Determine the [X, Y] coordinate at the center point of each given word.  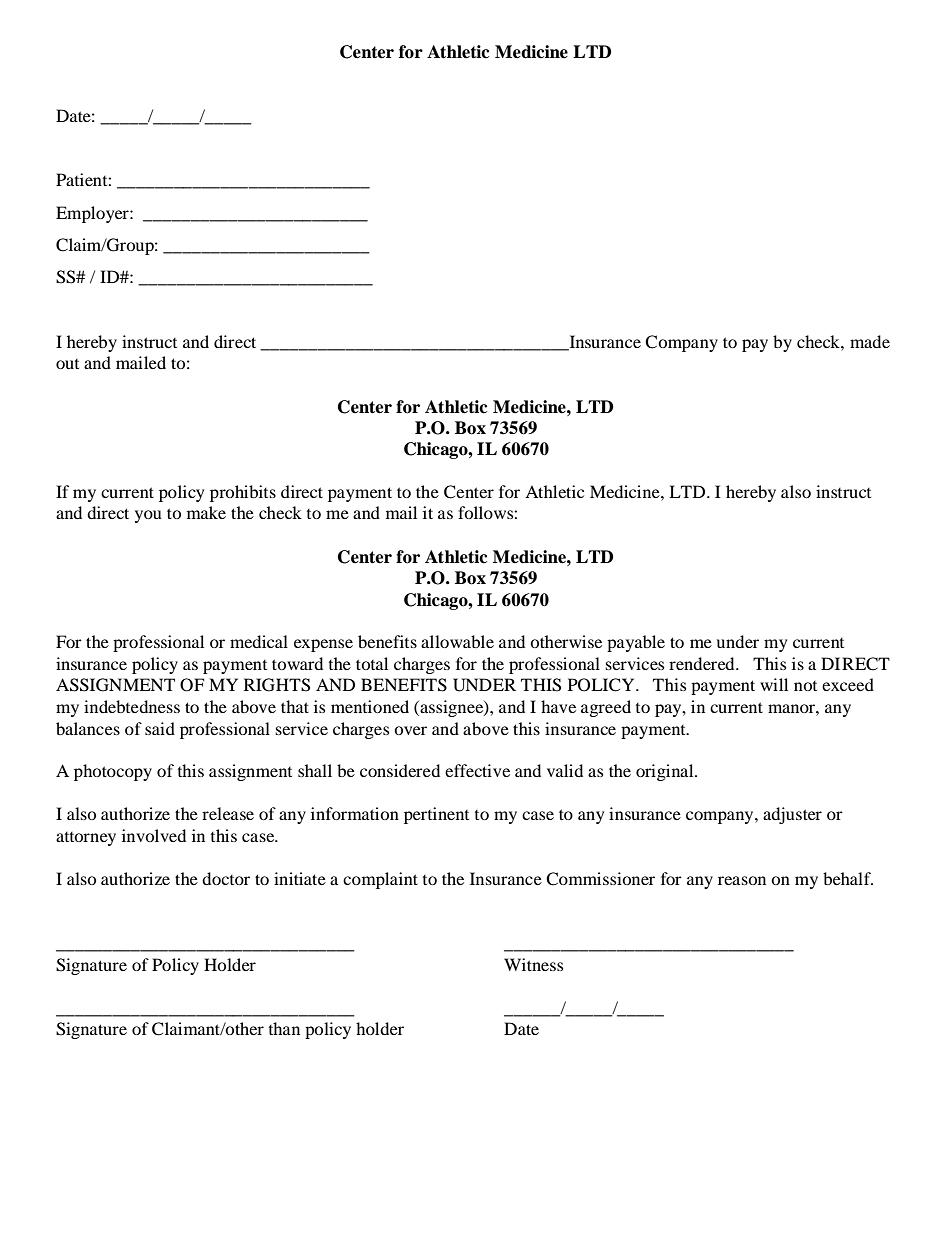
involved [154, 835]
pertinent [436, 815]
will [774, 684]
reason [742, 880]
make [206, 512]
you [148, 516]
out [67, 364]
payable [636, 643]
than [284, 1028]
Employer [93, 214]
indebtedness [132, 706]
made [870, 341]
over [410, 730]
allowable [457, 641]
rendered [703, 663]
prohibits [243, 493]
